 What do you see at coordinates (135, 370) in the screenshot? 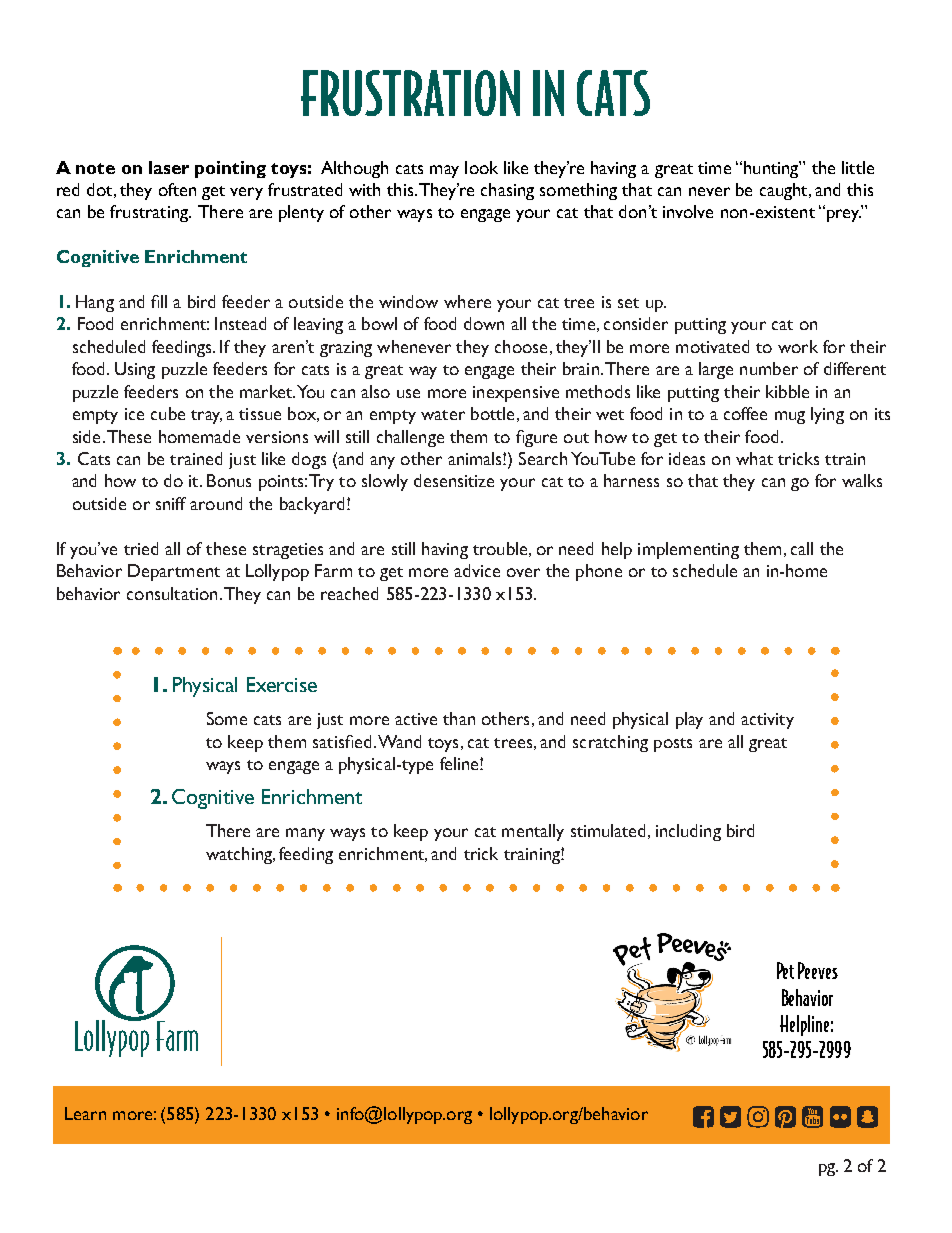
I see `Using` at bounding box center [135, 370].
